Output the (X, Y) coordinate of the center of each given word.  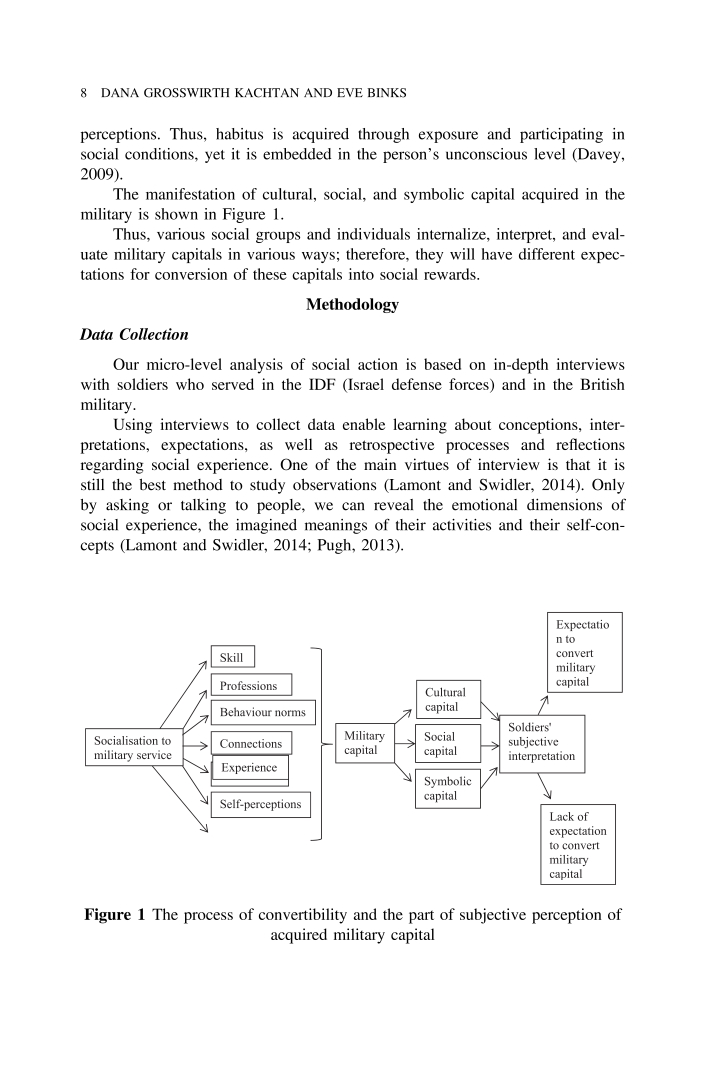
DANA (120, 92)
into (361, 274)
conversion (191, 274)
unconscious (486, 154)
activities (462, 525)
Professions (248, 685)
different (547, 254)
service (154, 754)
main (380, 464)
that (578, 464)
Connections (251, 743)
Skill (231, 657)
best (152, 484)
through (383, 135)
